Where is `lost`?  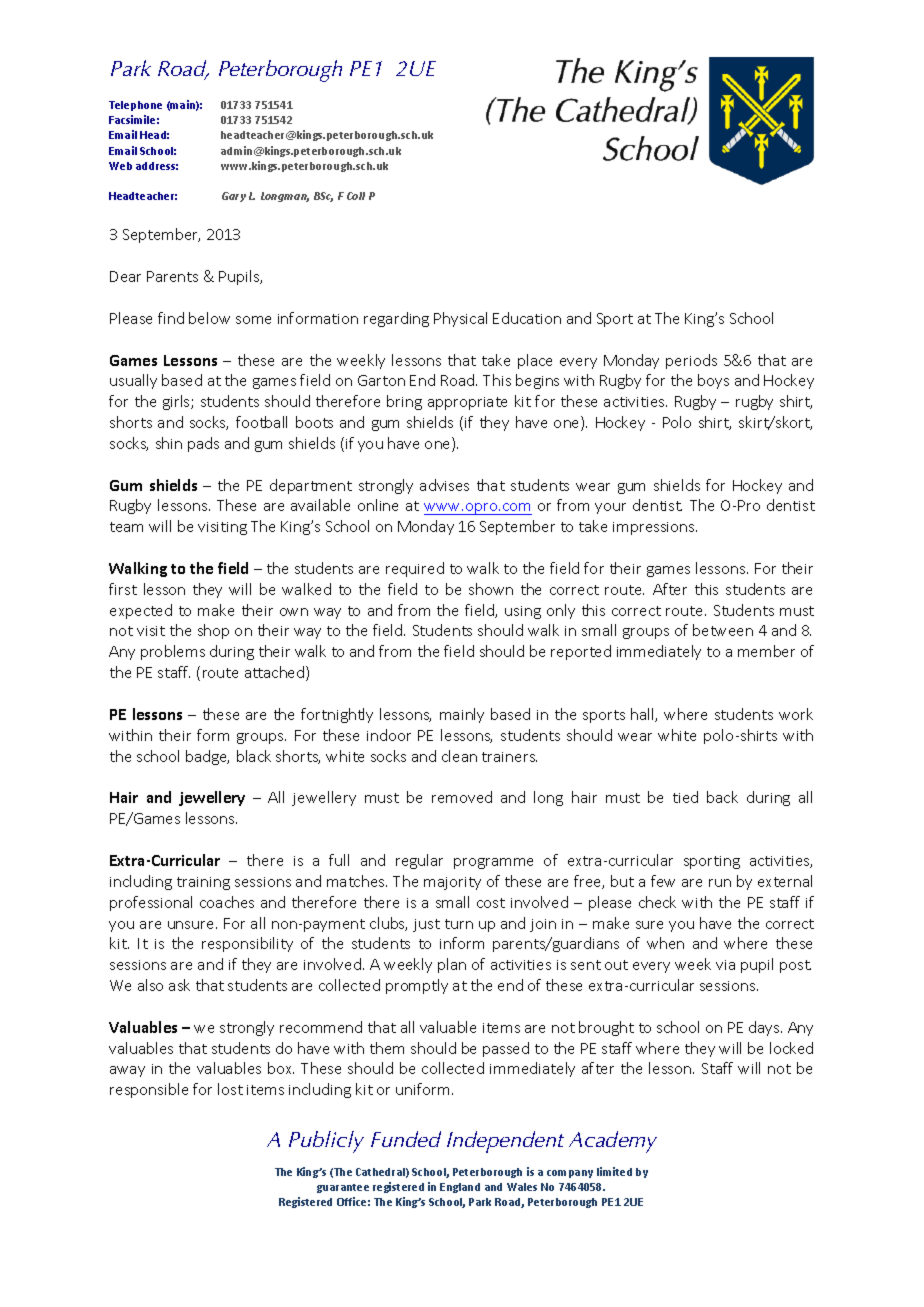
lost is located at coordinates (230, 1089).
